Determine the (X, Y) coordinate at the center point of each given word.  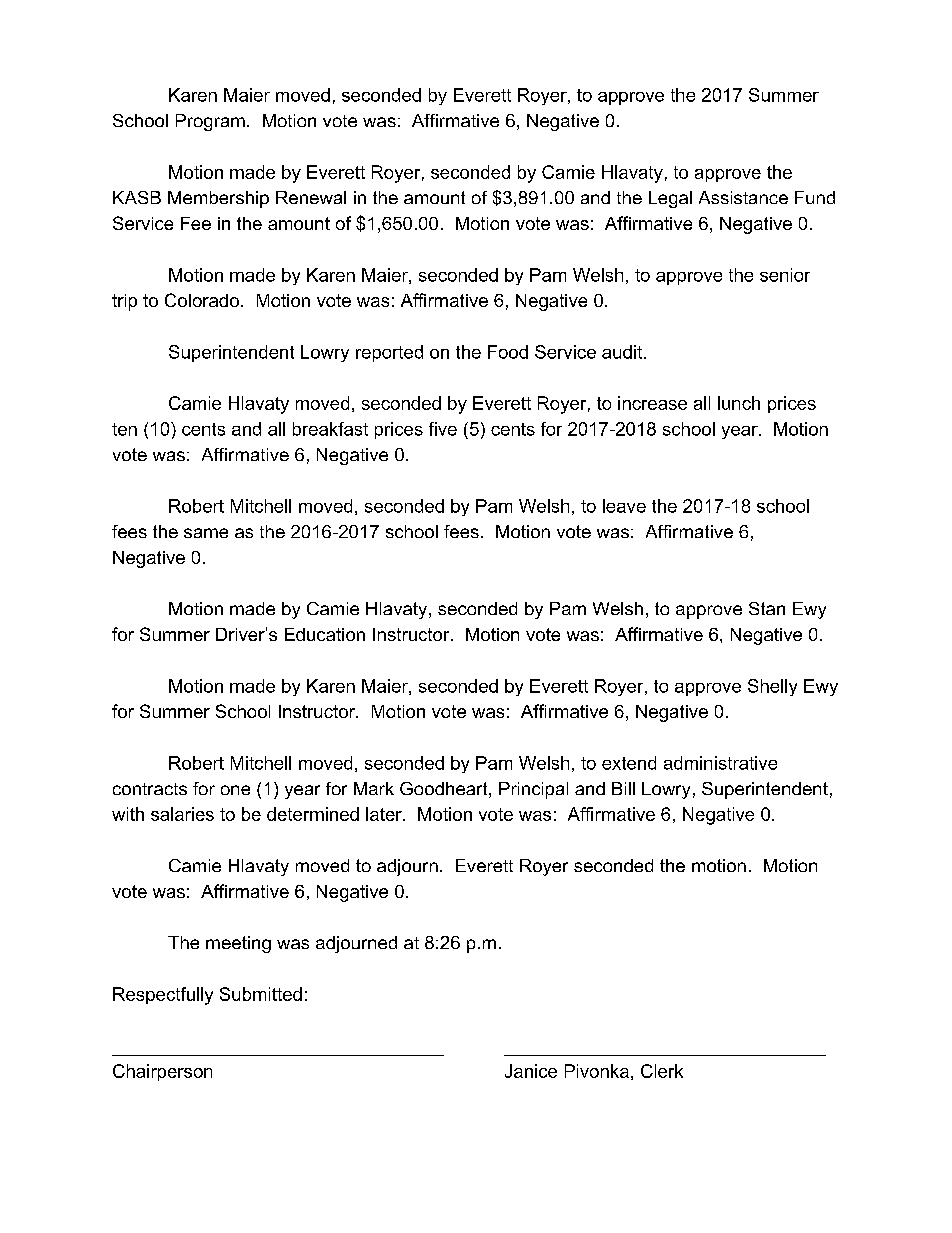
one (235, 790)
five (443, 429)
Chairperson (162, 1072)
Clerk (662, 1071)
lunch (739, 403)
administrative (720, 763)
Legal (670, 199)
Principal (533, 790)
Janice (531, 1071)
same (206, 533)
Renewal (311, 197)
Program (210, 122)
